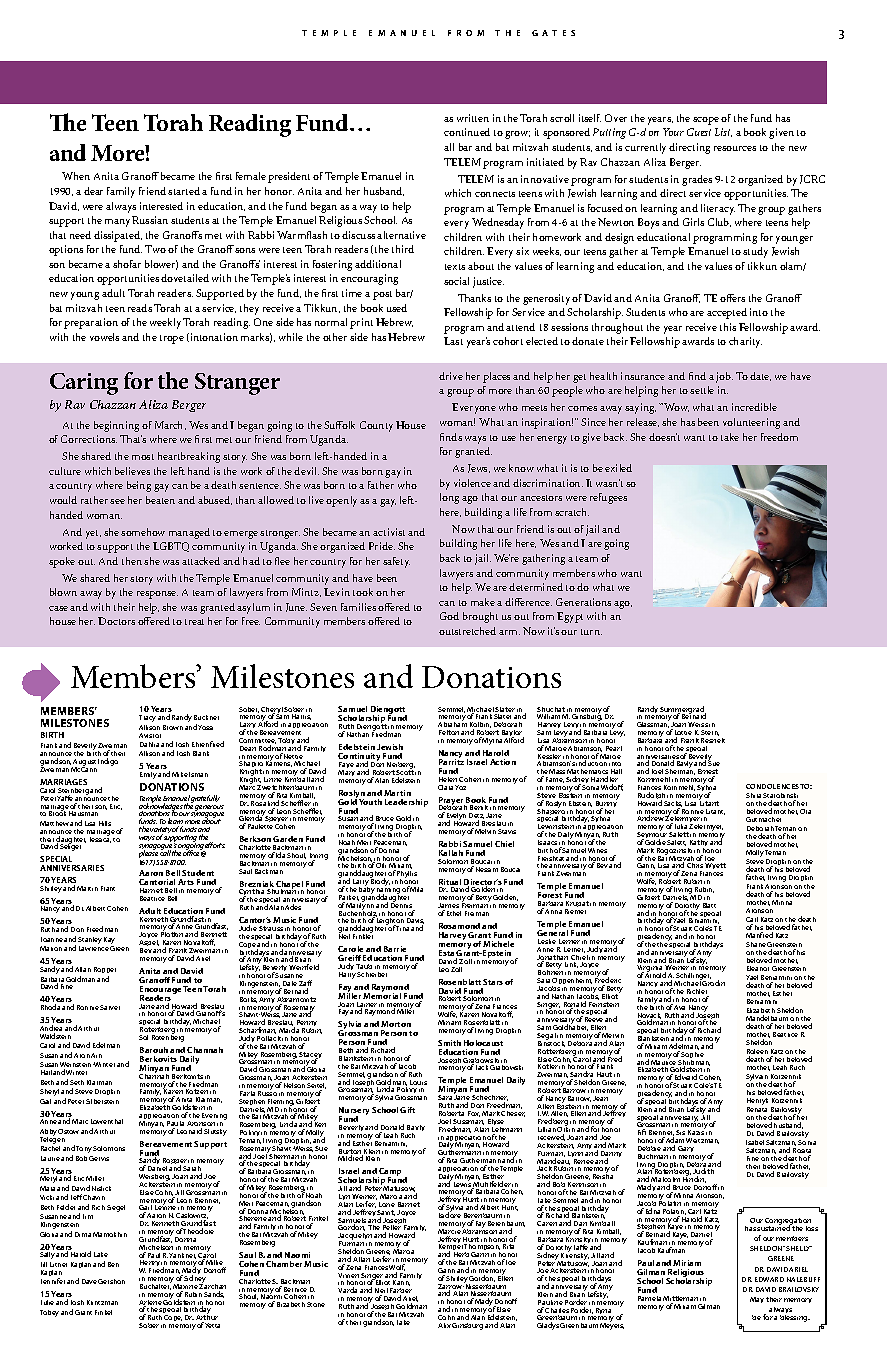 The width and height of the image is (887, 1372). I want to click on Tracy, so click(147, 718).
